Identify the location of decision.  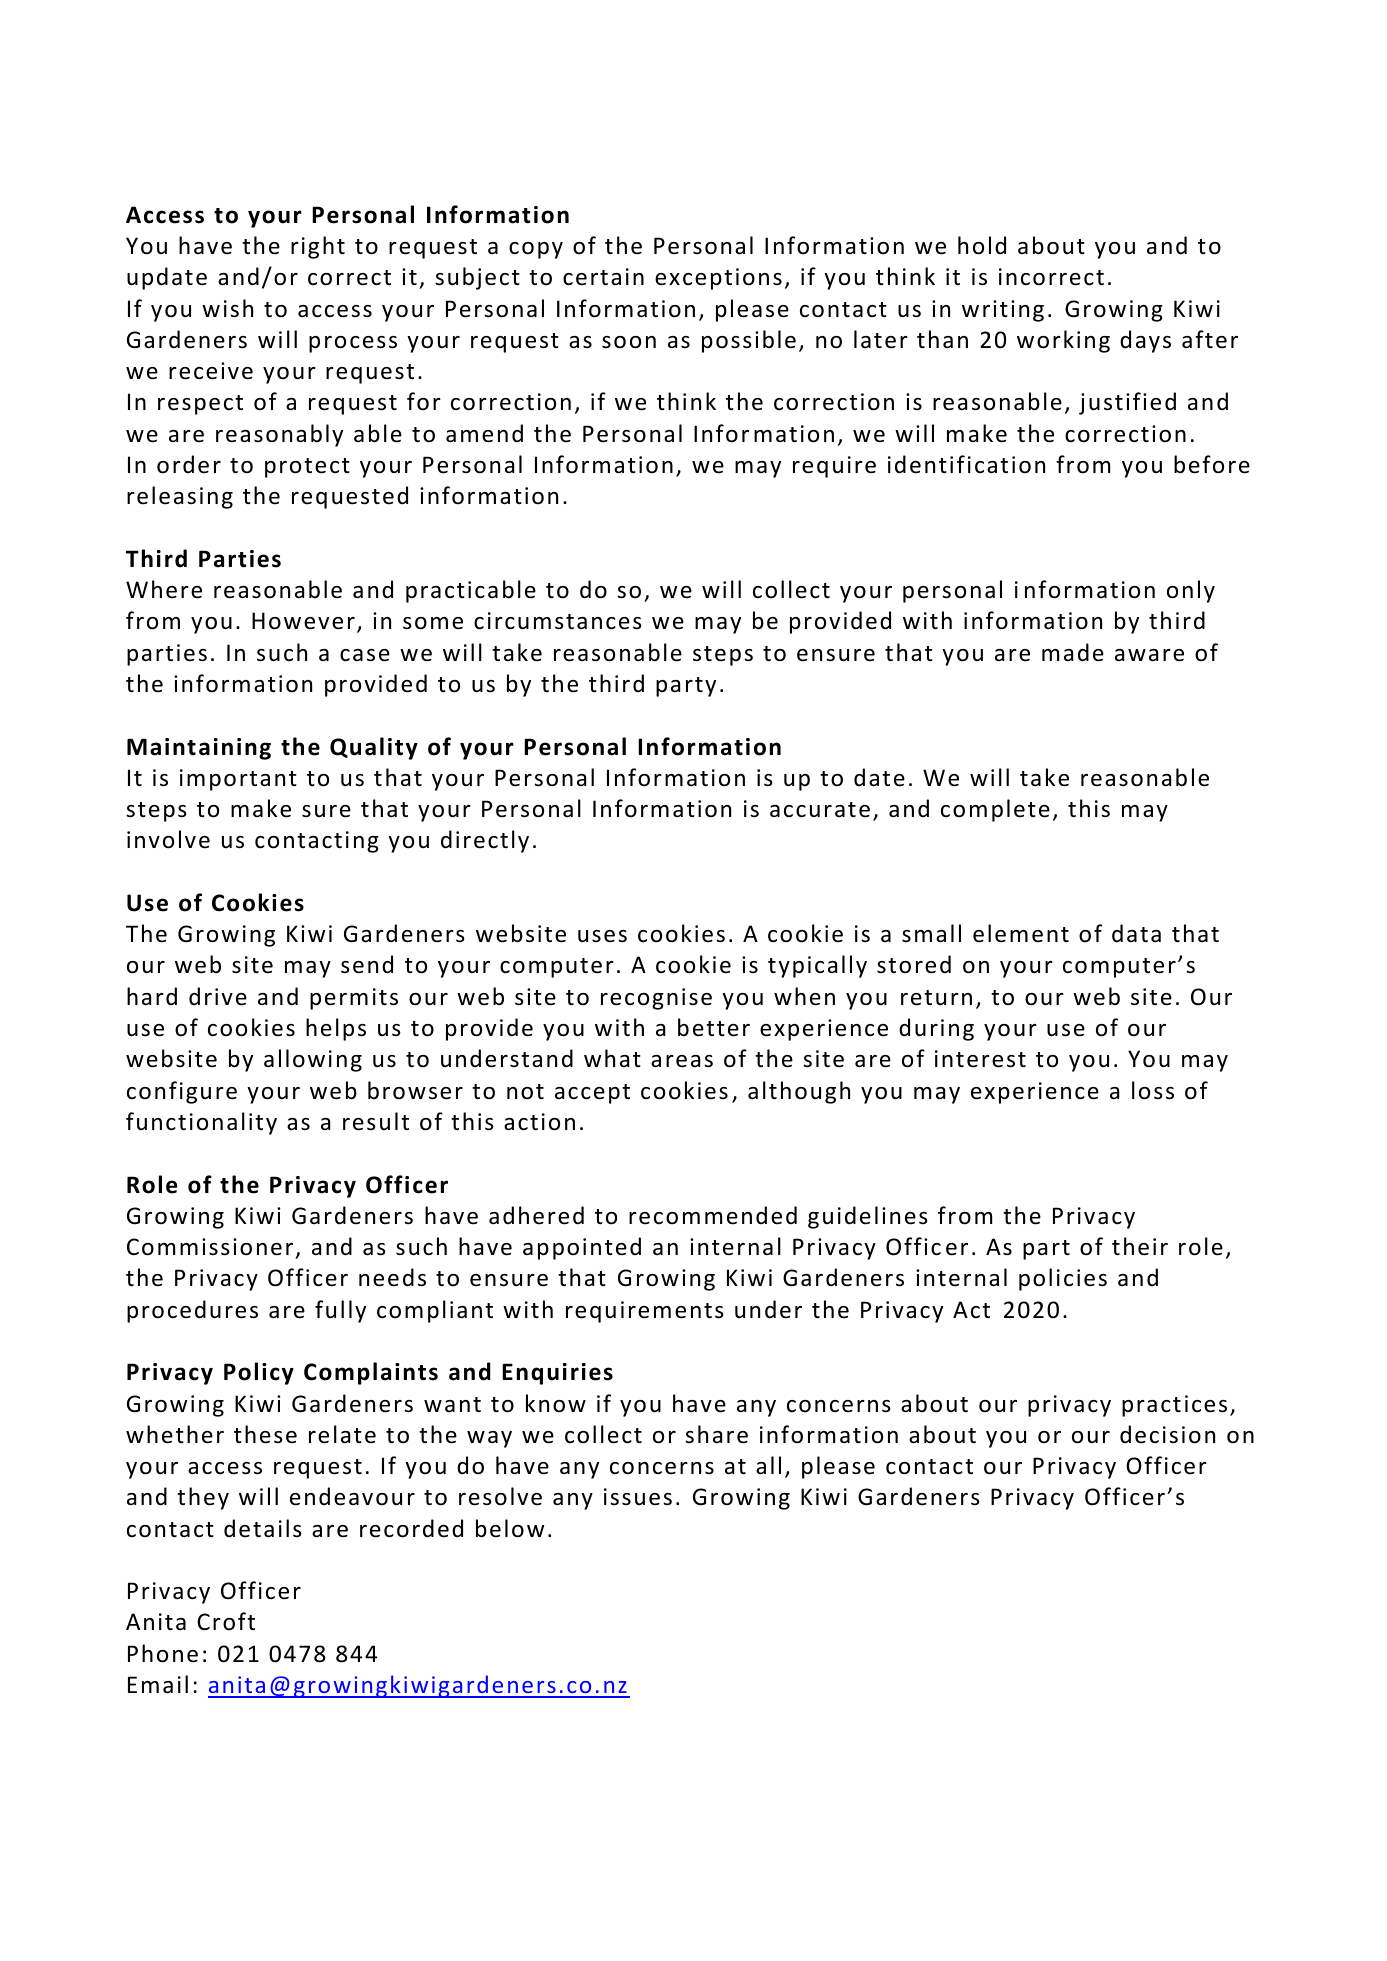
(1167, 1434).
